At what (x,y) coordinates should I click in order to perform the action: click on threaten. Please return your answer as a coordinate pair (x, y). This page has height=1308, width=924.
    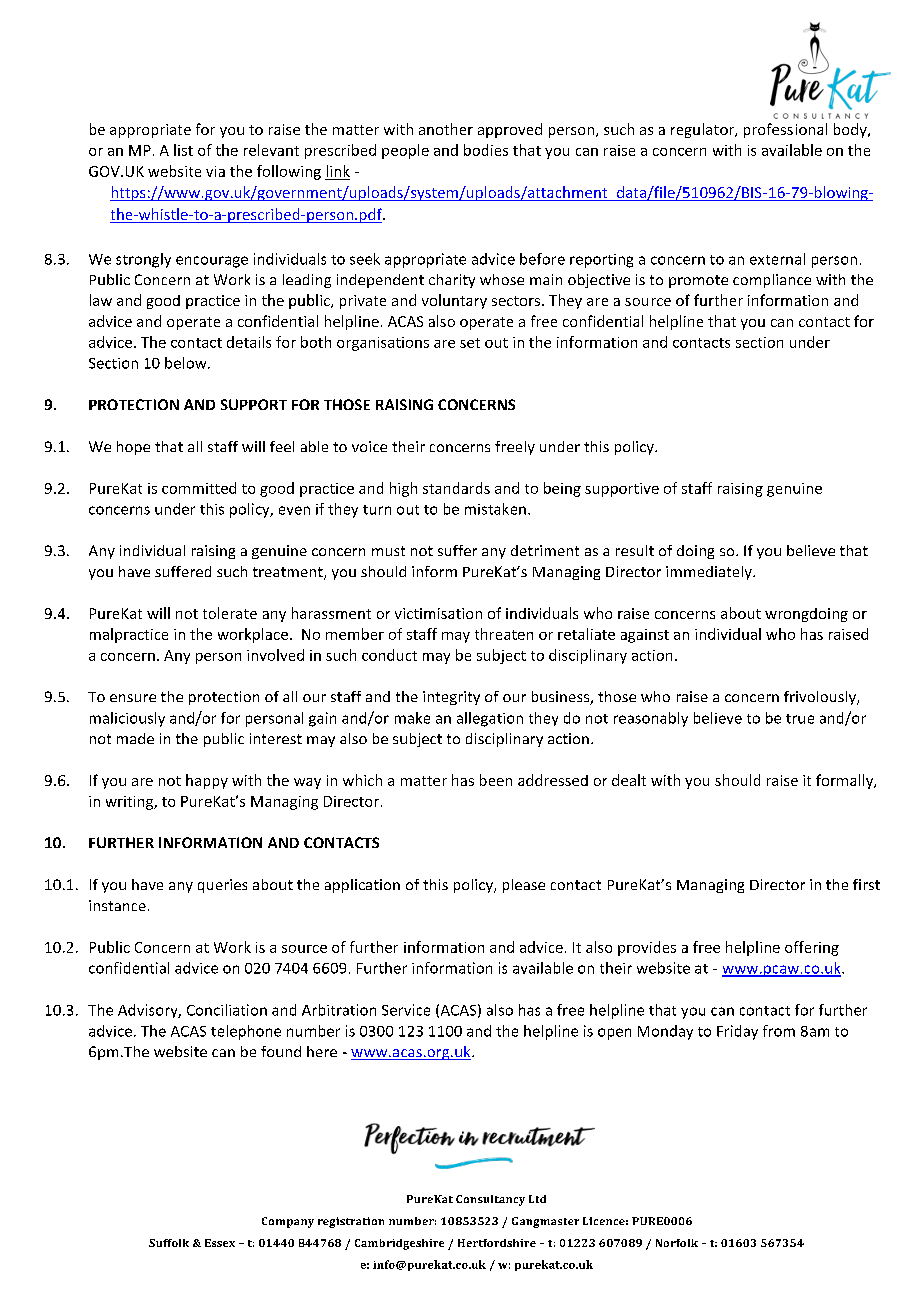
    Looking at the image, I should click on (504, 634).
